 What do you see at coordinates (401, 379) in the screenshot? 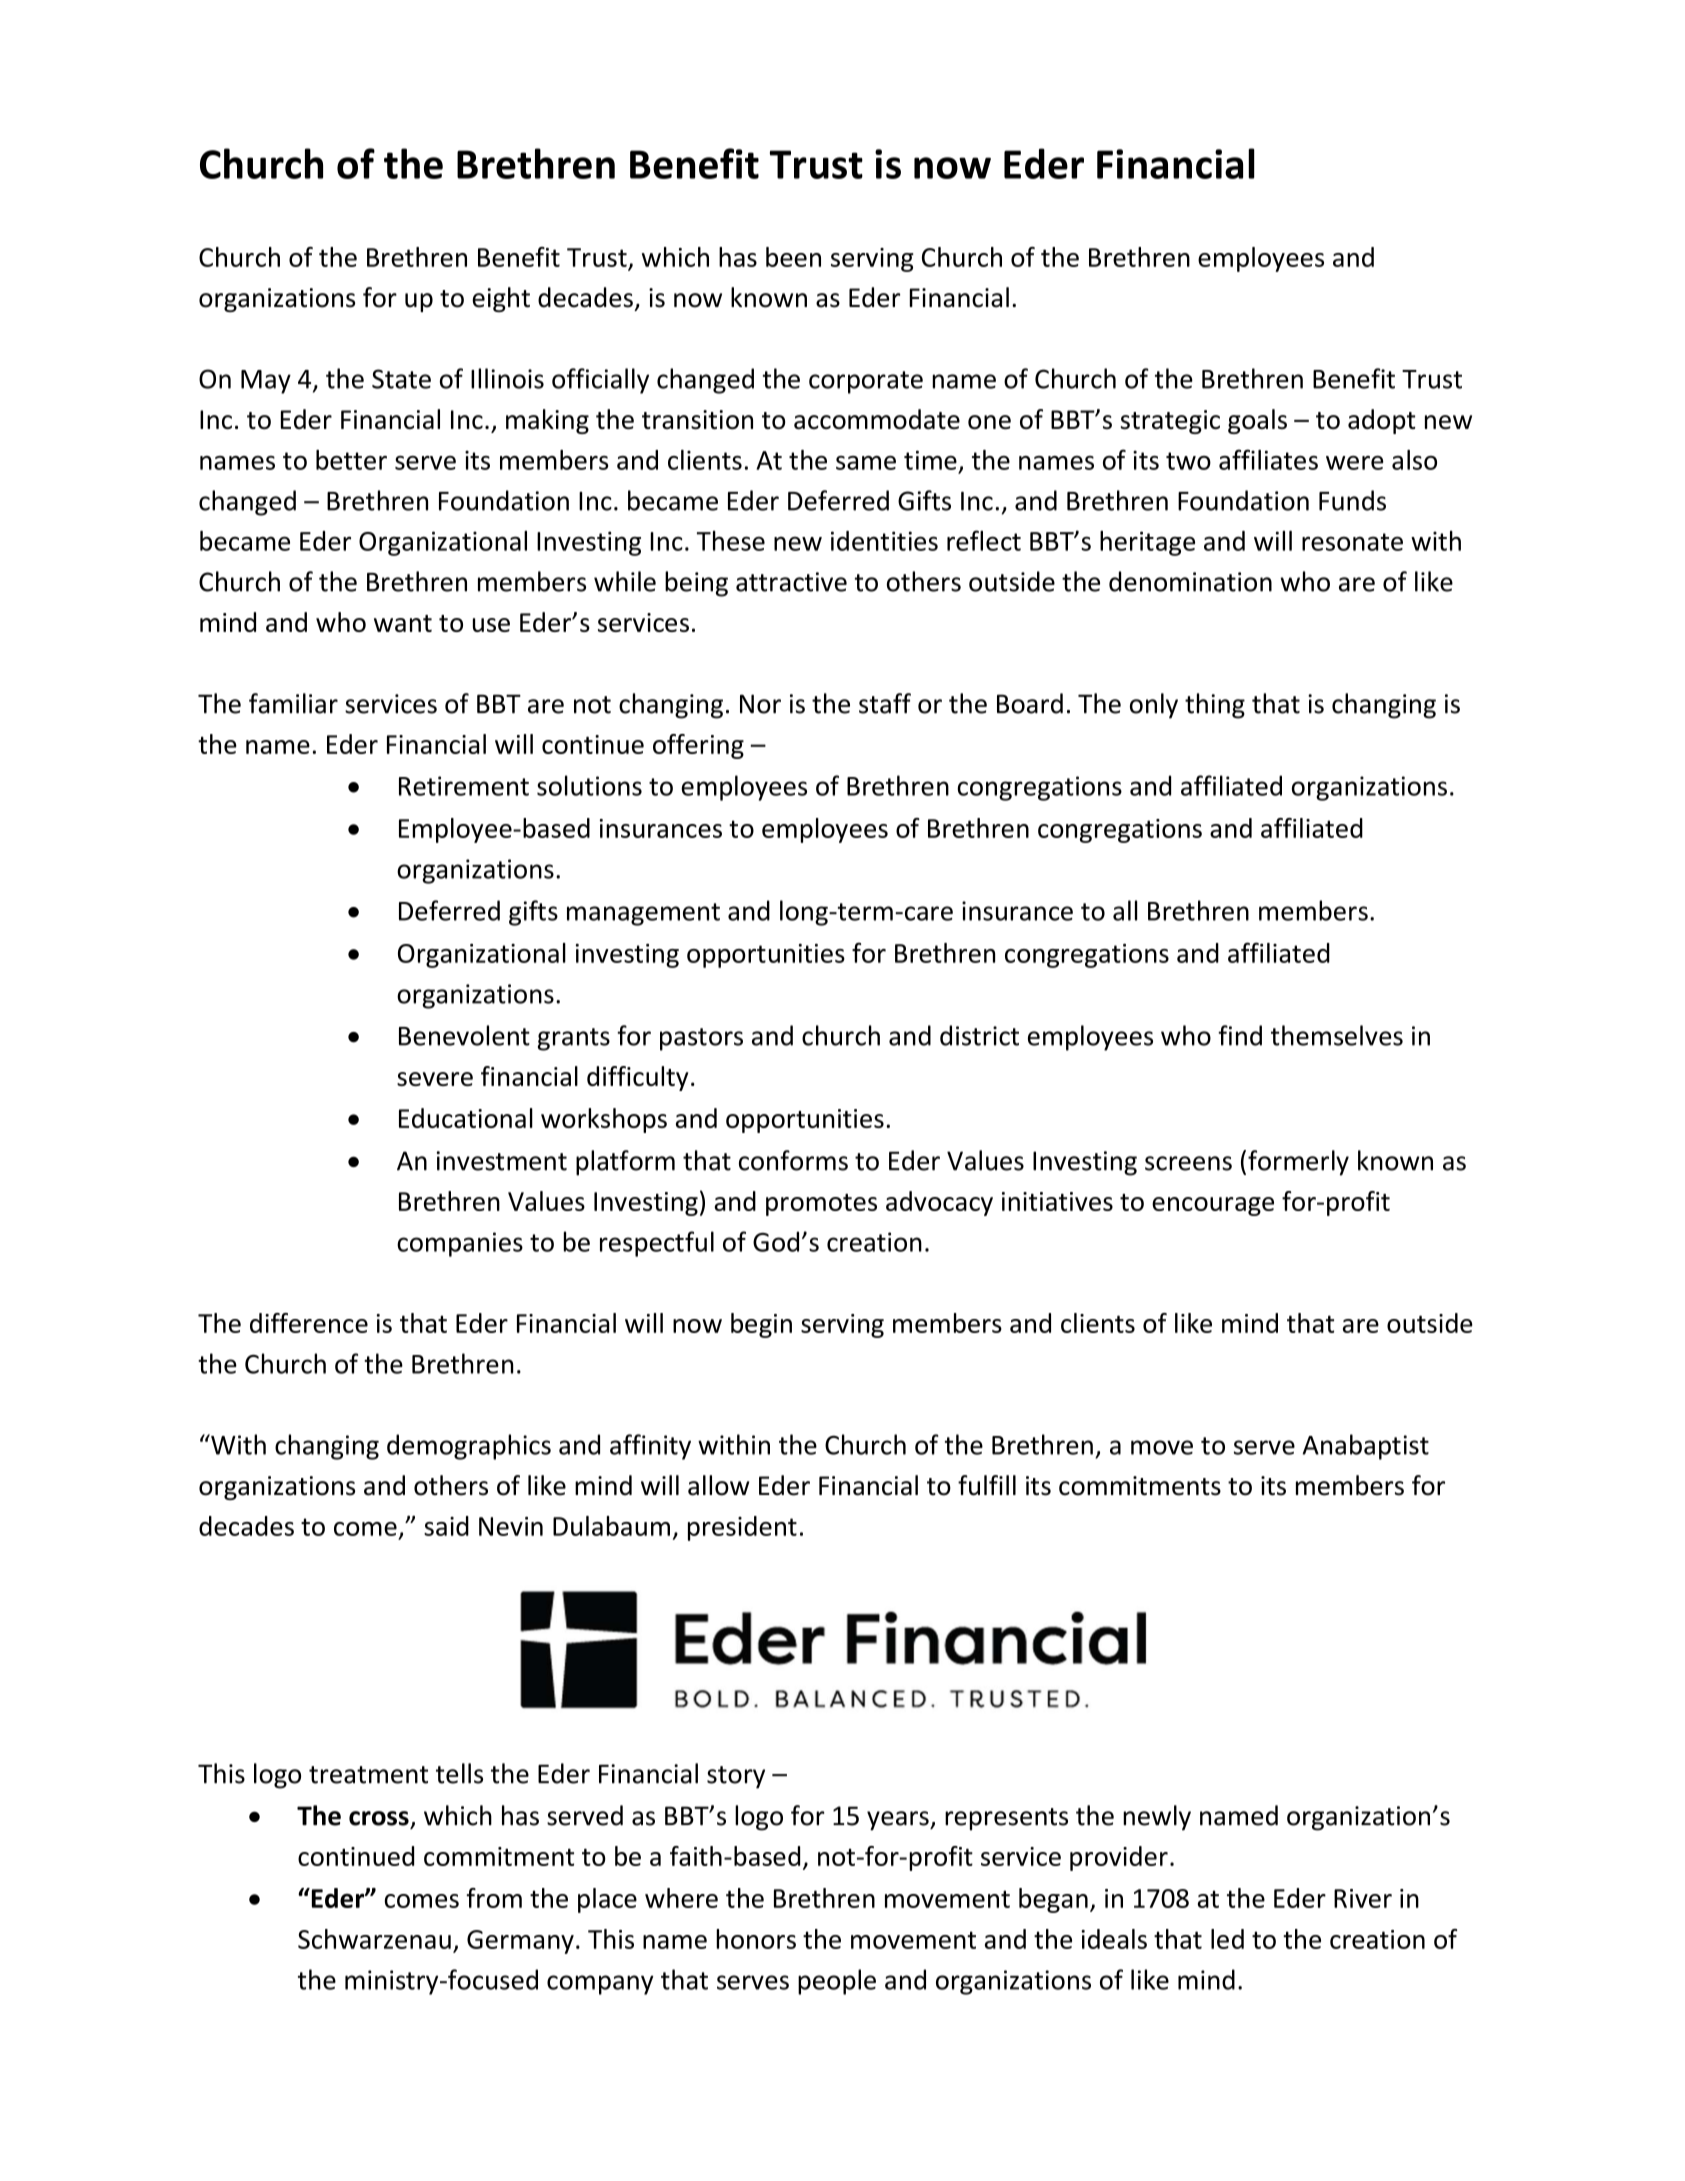
I see `State` at bounding box center [401, 379].
